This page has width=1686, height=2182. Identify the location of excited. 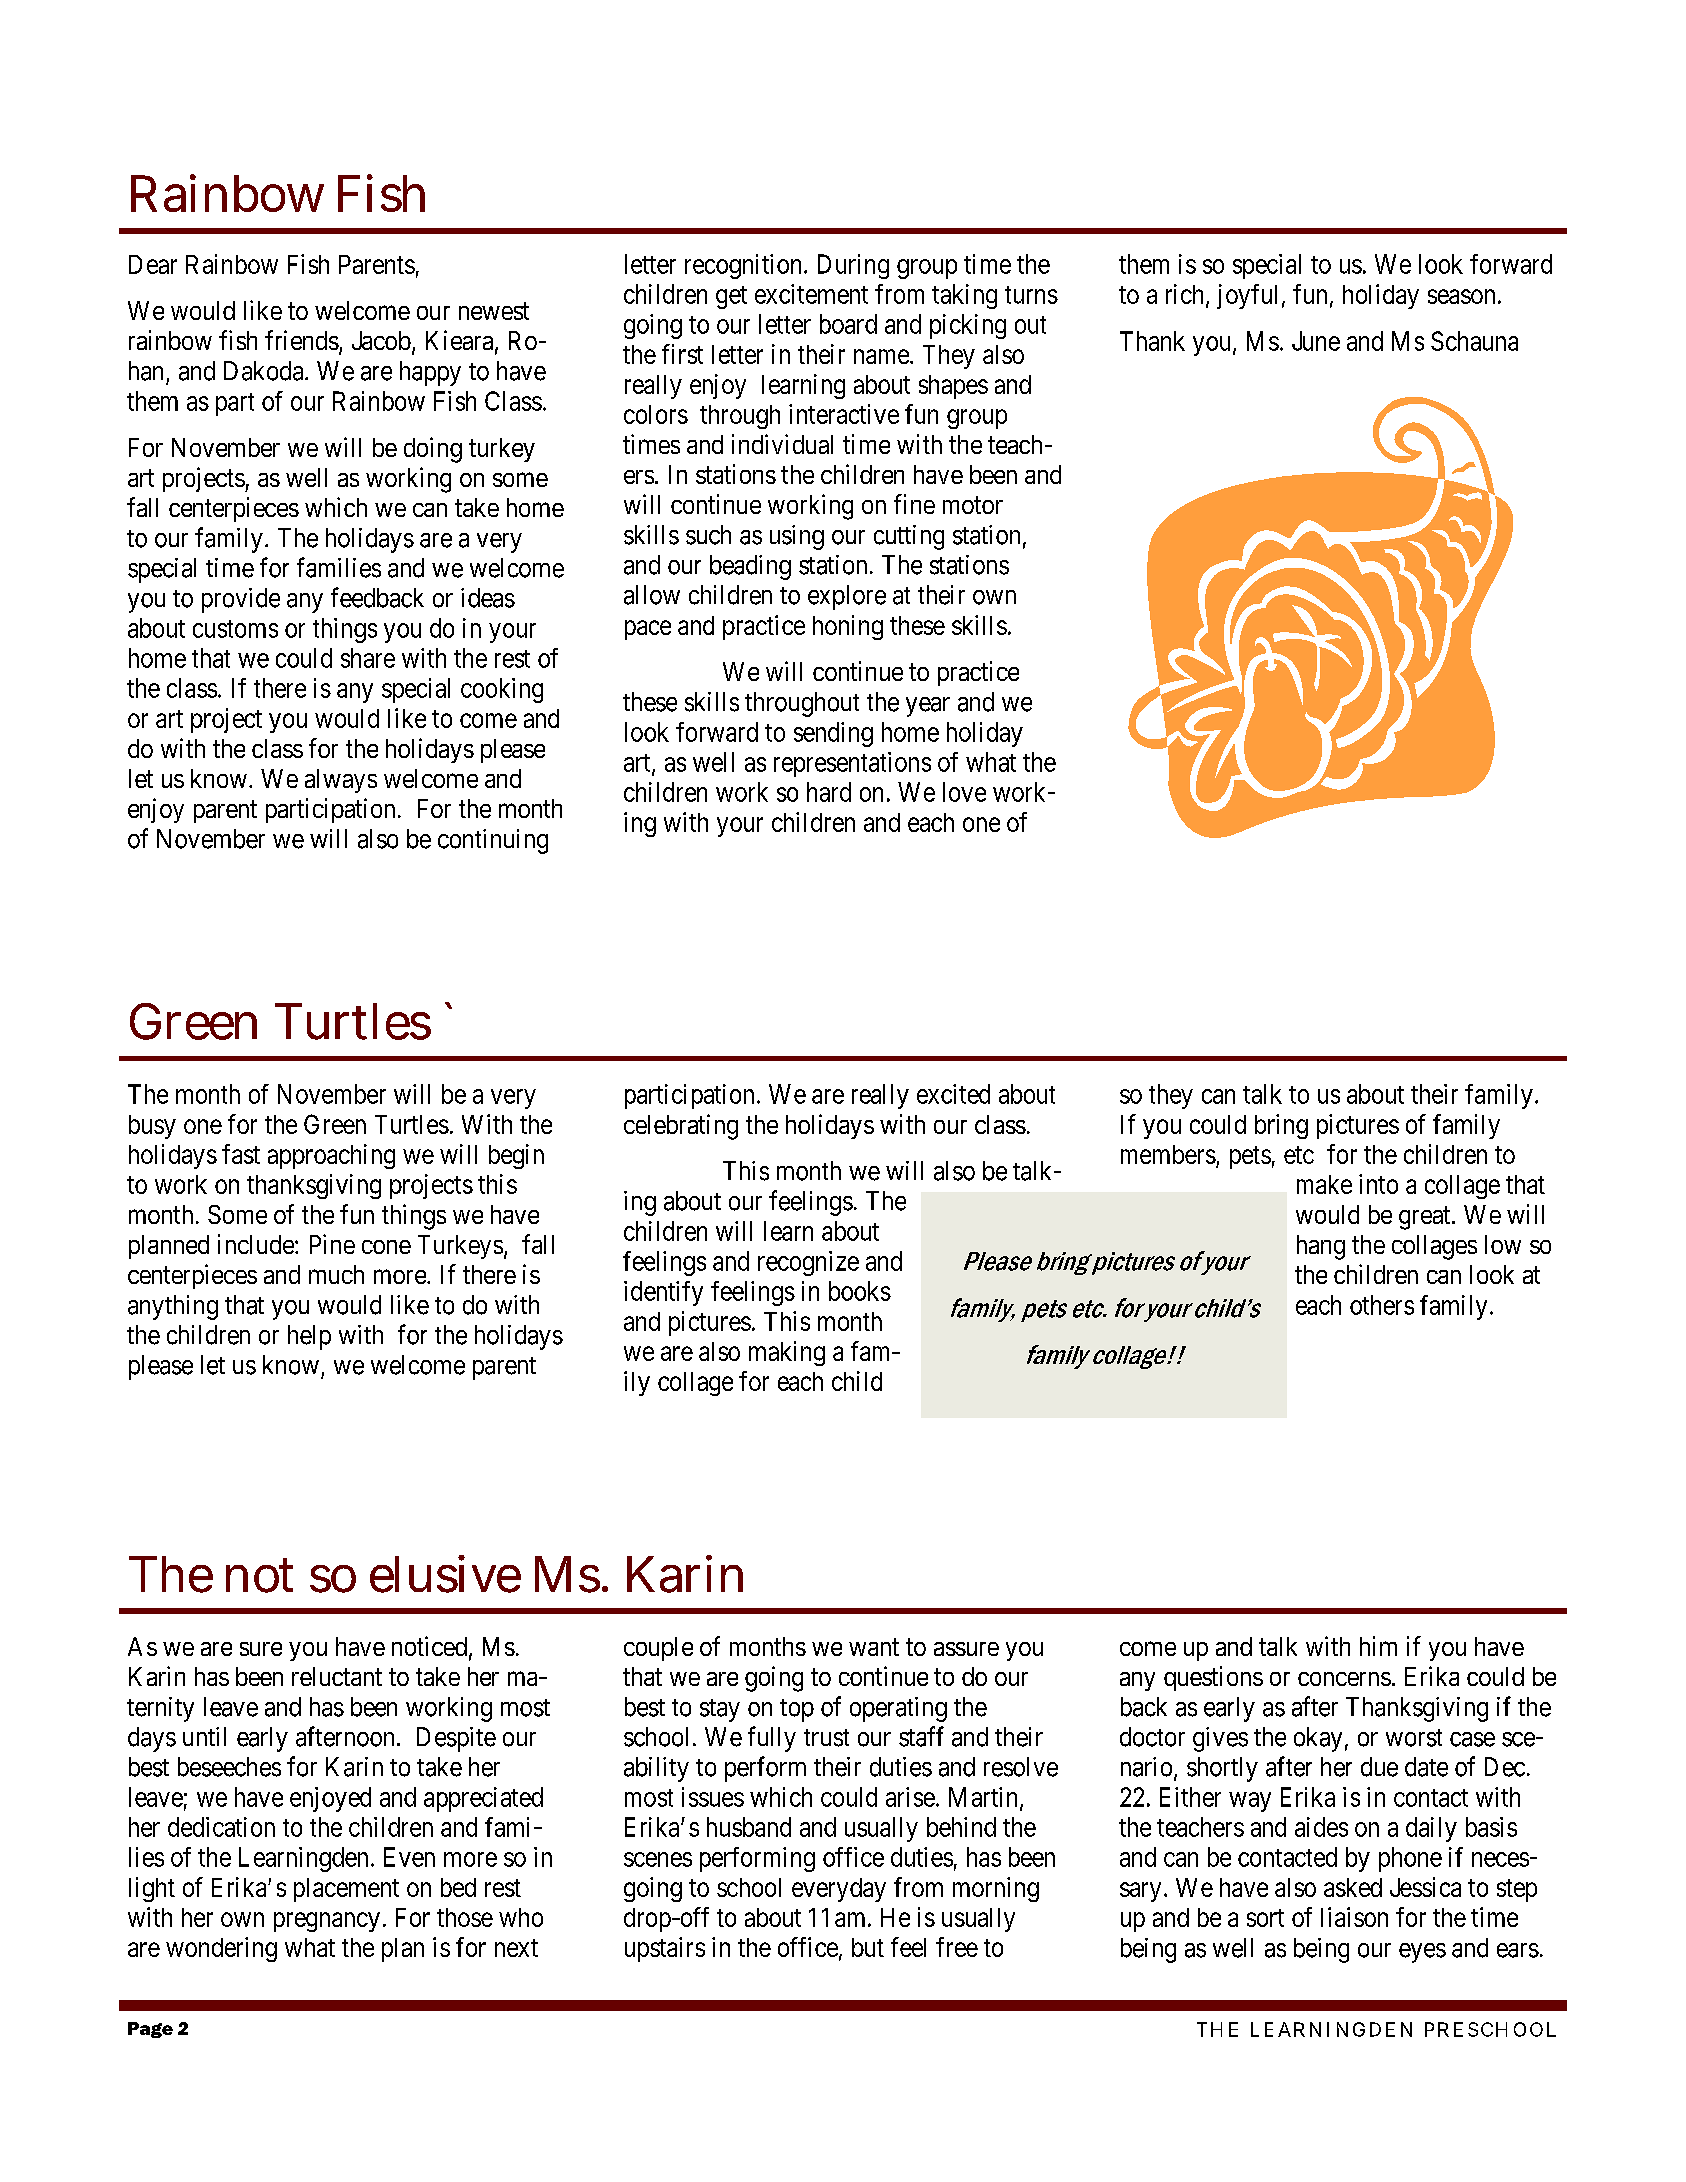
(953, 1094).
